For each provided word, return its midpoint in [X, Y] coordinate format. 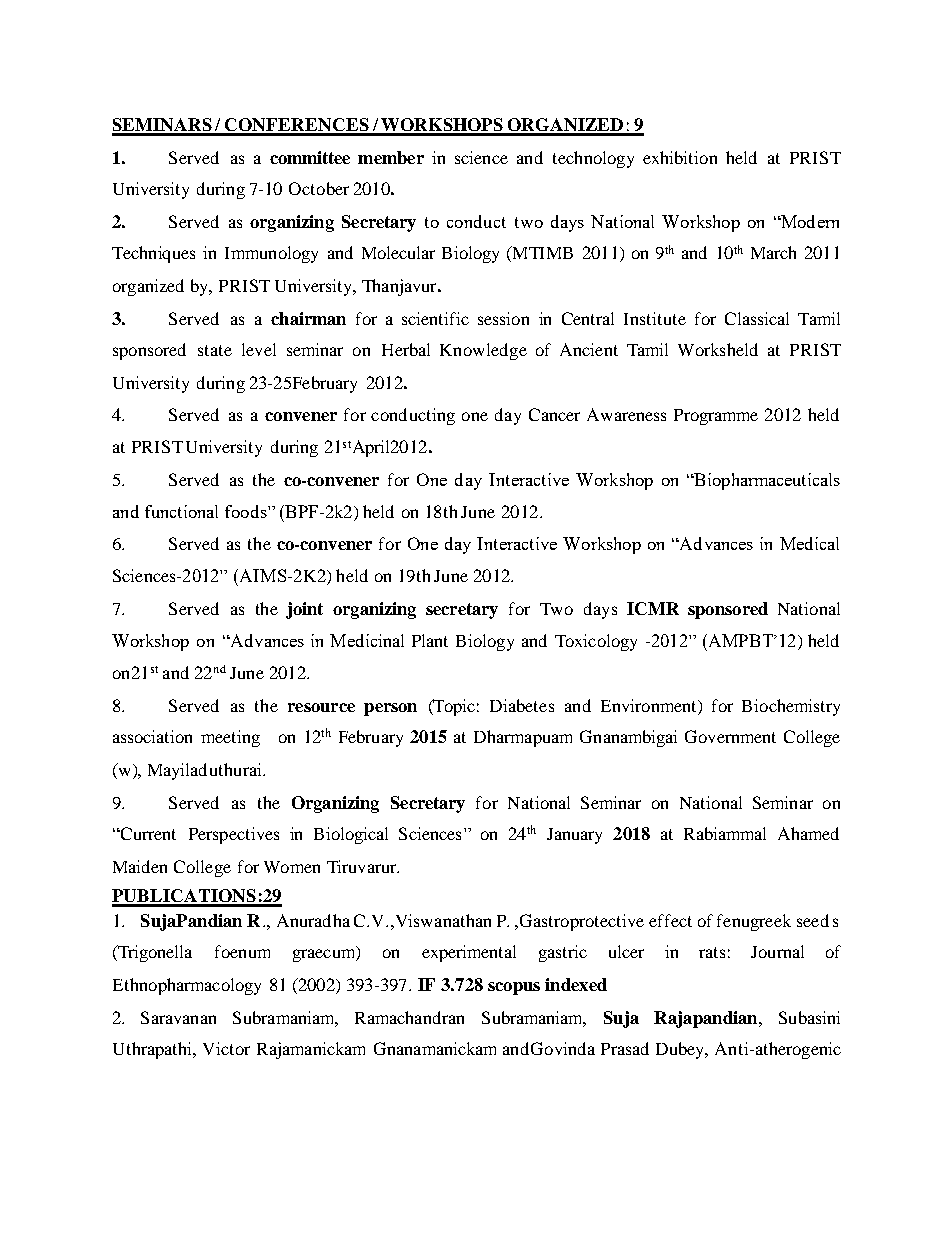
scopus [514, 988]
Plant [430, 640]
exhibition [680, 157]
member [391, 157]
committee [310, 157]
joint [304, 610]
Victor [226, 1048]
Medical [809, 543]
